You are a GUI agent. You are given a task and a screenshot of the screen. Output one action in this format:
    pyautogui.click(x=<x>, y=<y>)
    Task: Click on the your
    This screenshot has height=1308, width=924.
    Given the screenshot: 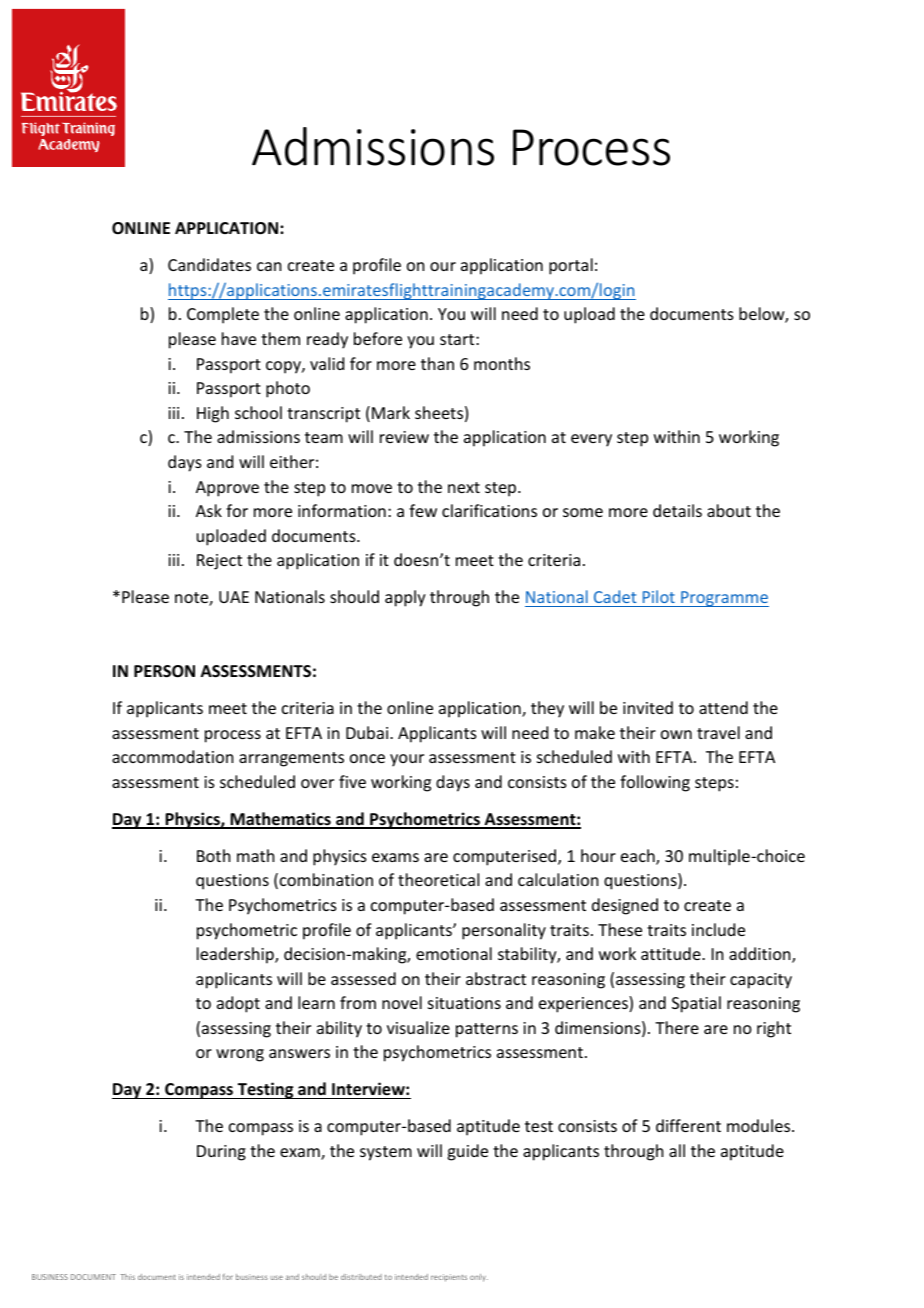 What is the action you would take?
    pyautogui.click(x=407, y=760)
